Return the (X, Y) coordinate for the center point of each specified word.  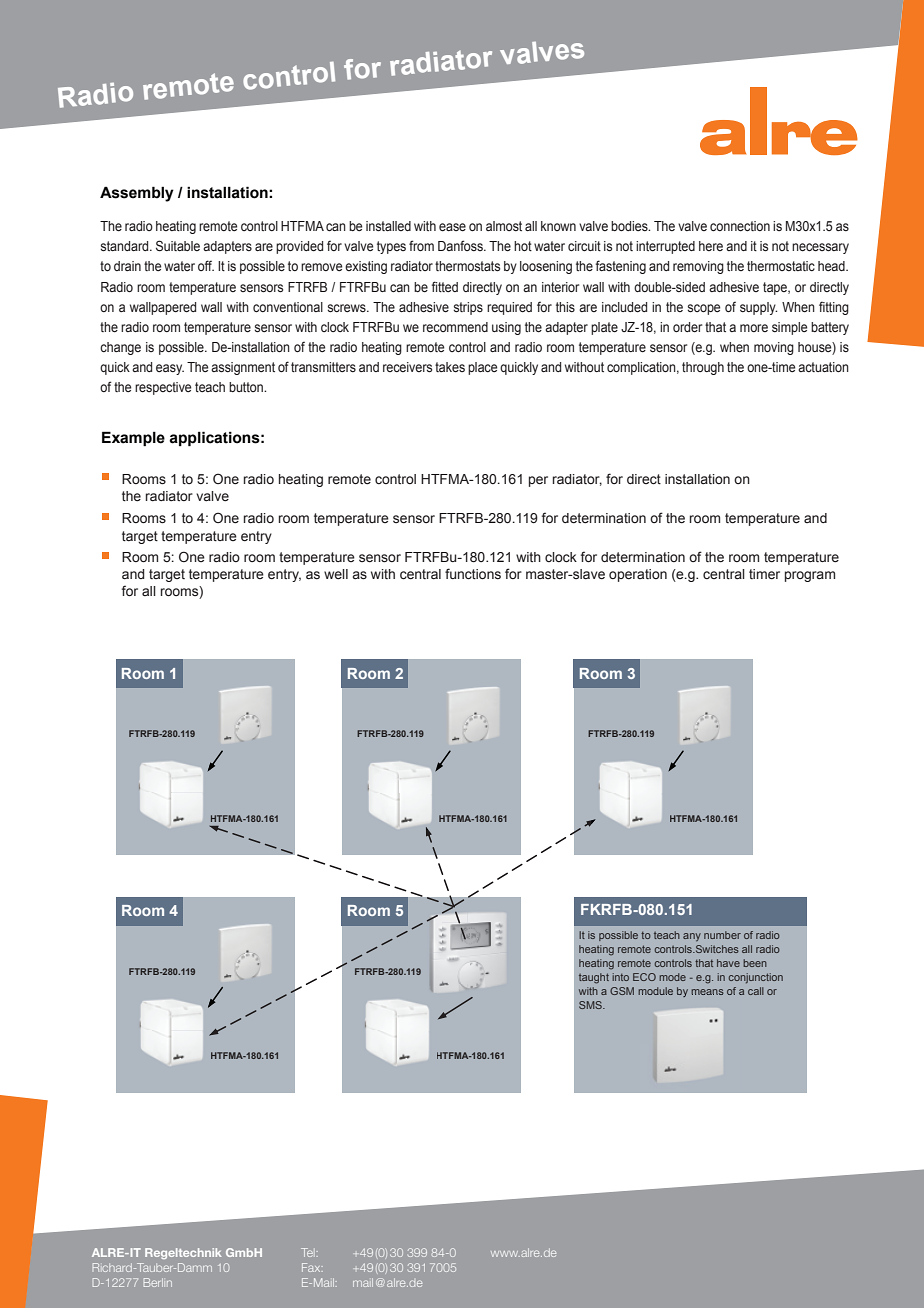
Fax (312, 1267)
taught (594, 978)
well (336, 574)
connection (740, 226)
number (722, 935)
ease (452, 227)
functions (473, 574)
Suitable (178, 246)
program (810, 576)
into (620, 977)
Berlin (158, 1282)
